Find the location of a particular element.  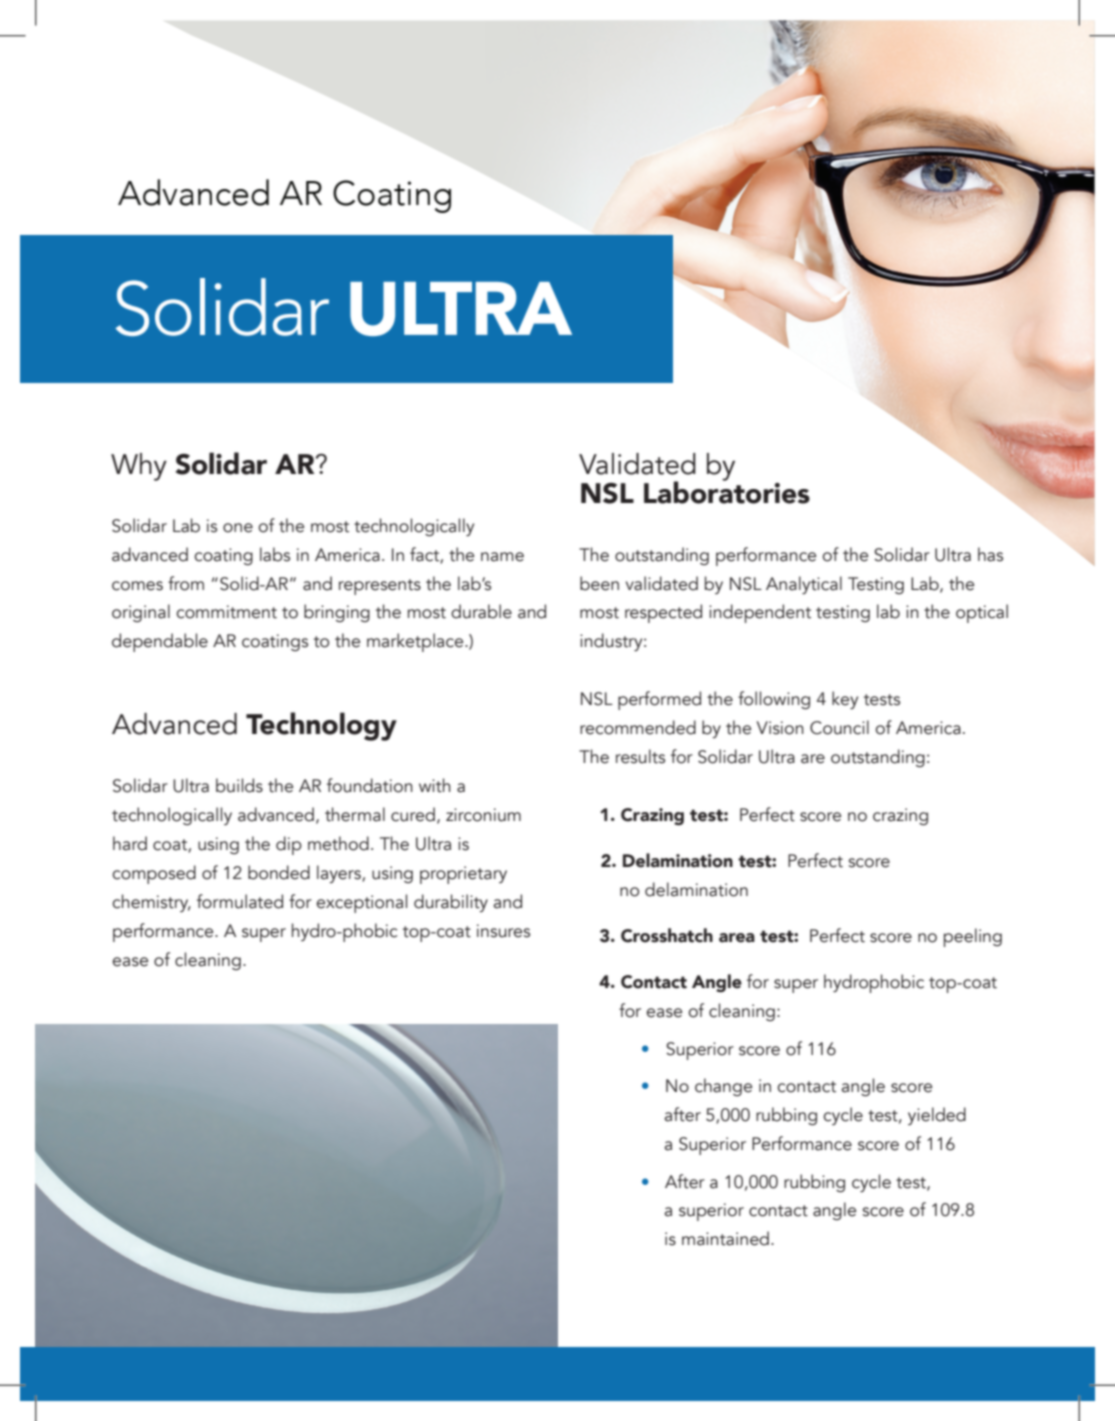

formulated is located at coordinates (240, 901).
